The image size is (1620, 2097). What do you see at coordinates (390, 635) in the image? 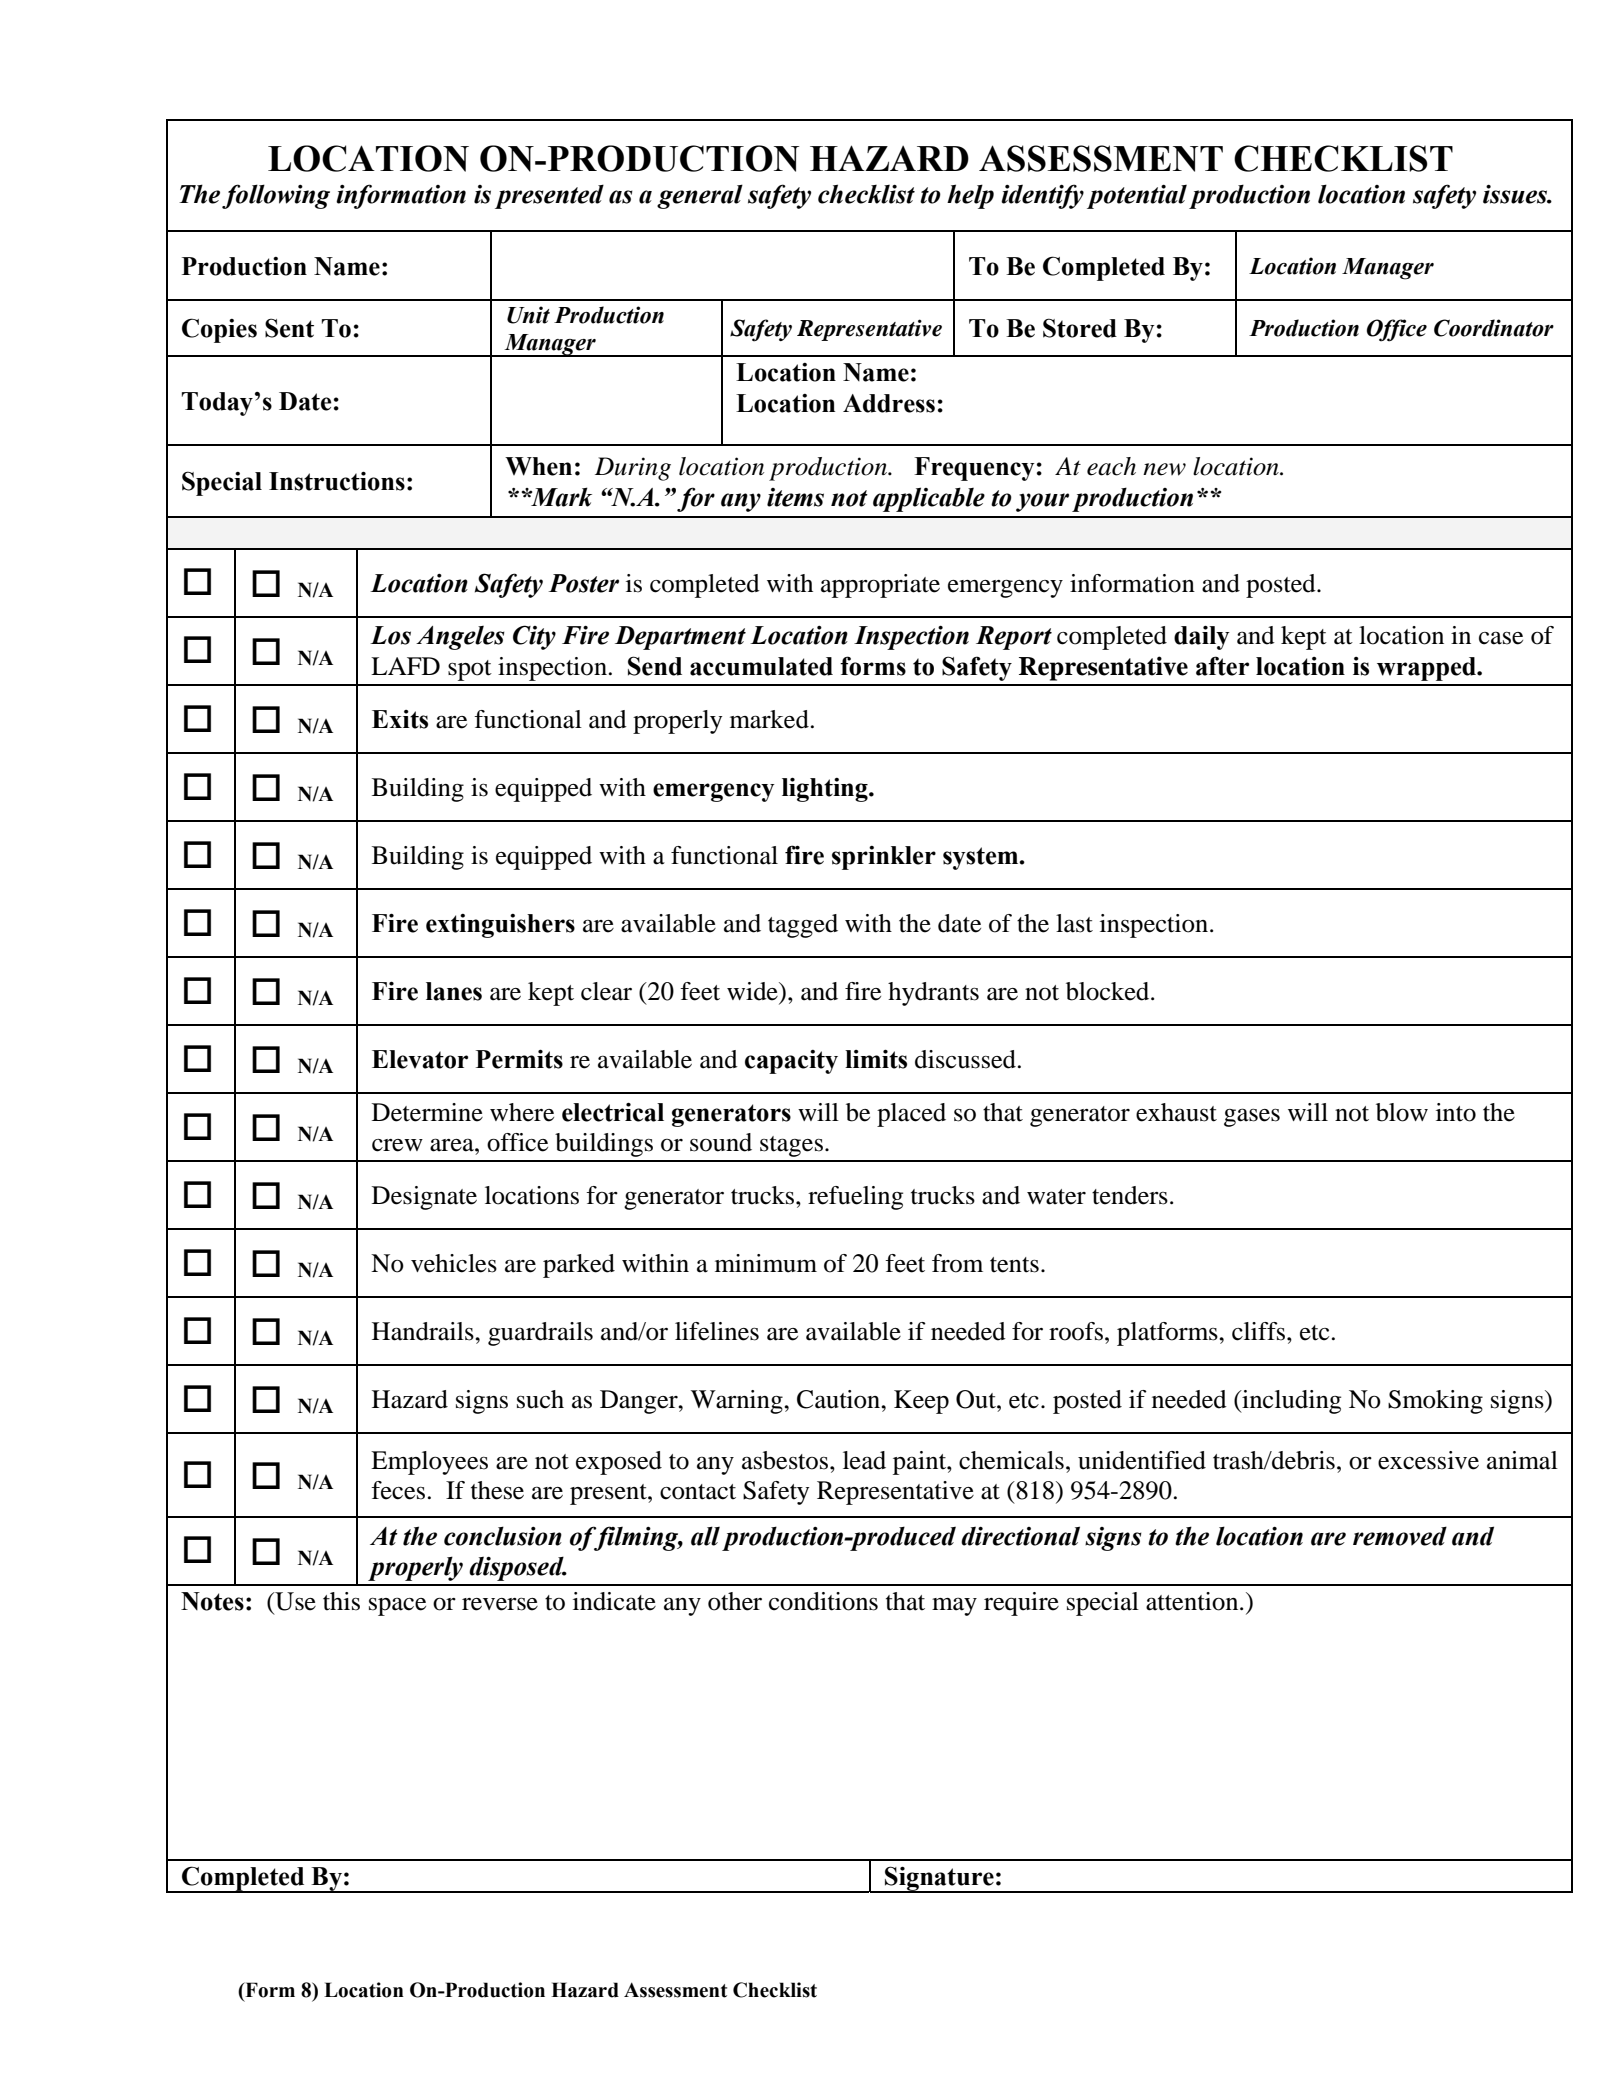
I see `Los` at bounding box center [390, 635].
